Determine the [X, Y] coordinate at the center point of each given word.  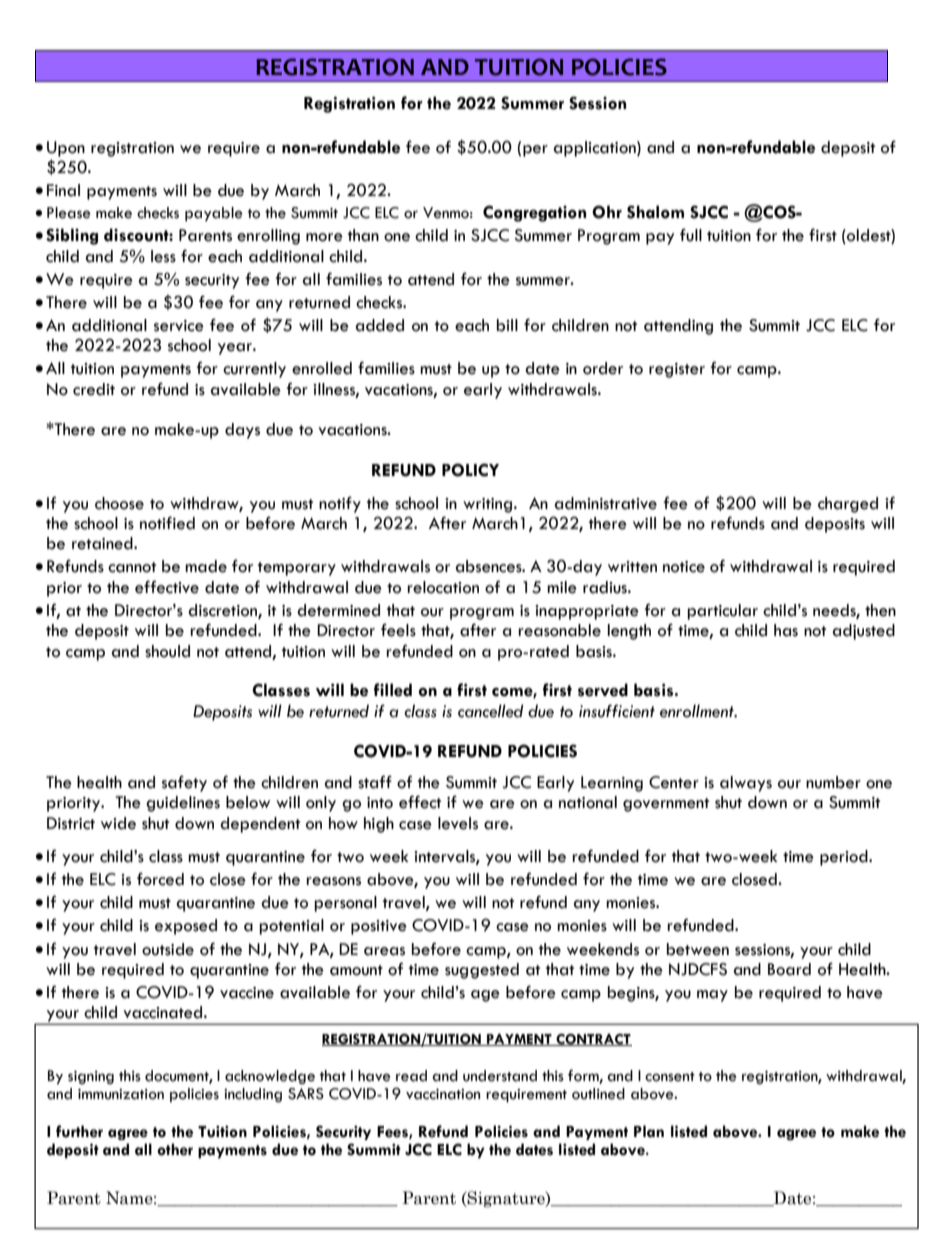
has [786, 630]
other [175, 1149]
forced [160, 879]
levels [458, 823]
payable [214, 214]
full [691, 235]
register [677, 370]
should [167, 651]
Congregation [534, 213]
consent [670, 1077]
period [845, 858]
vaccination [443, 1094]
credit [94, 389]
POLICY [470, 470]
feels [398, 630]
